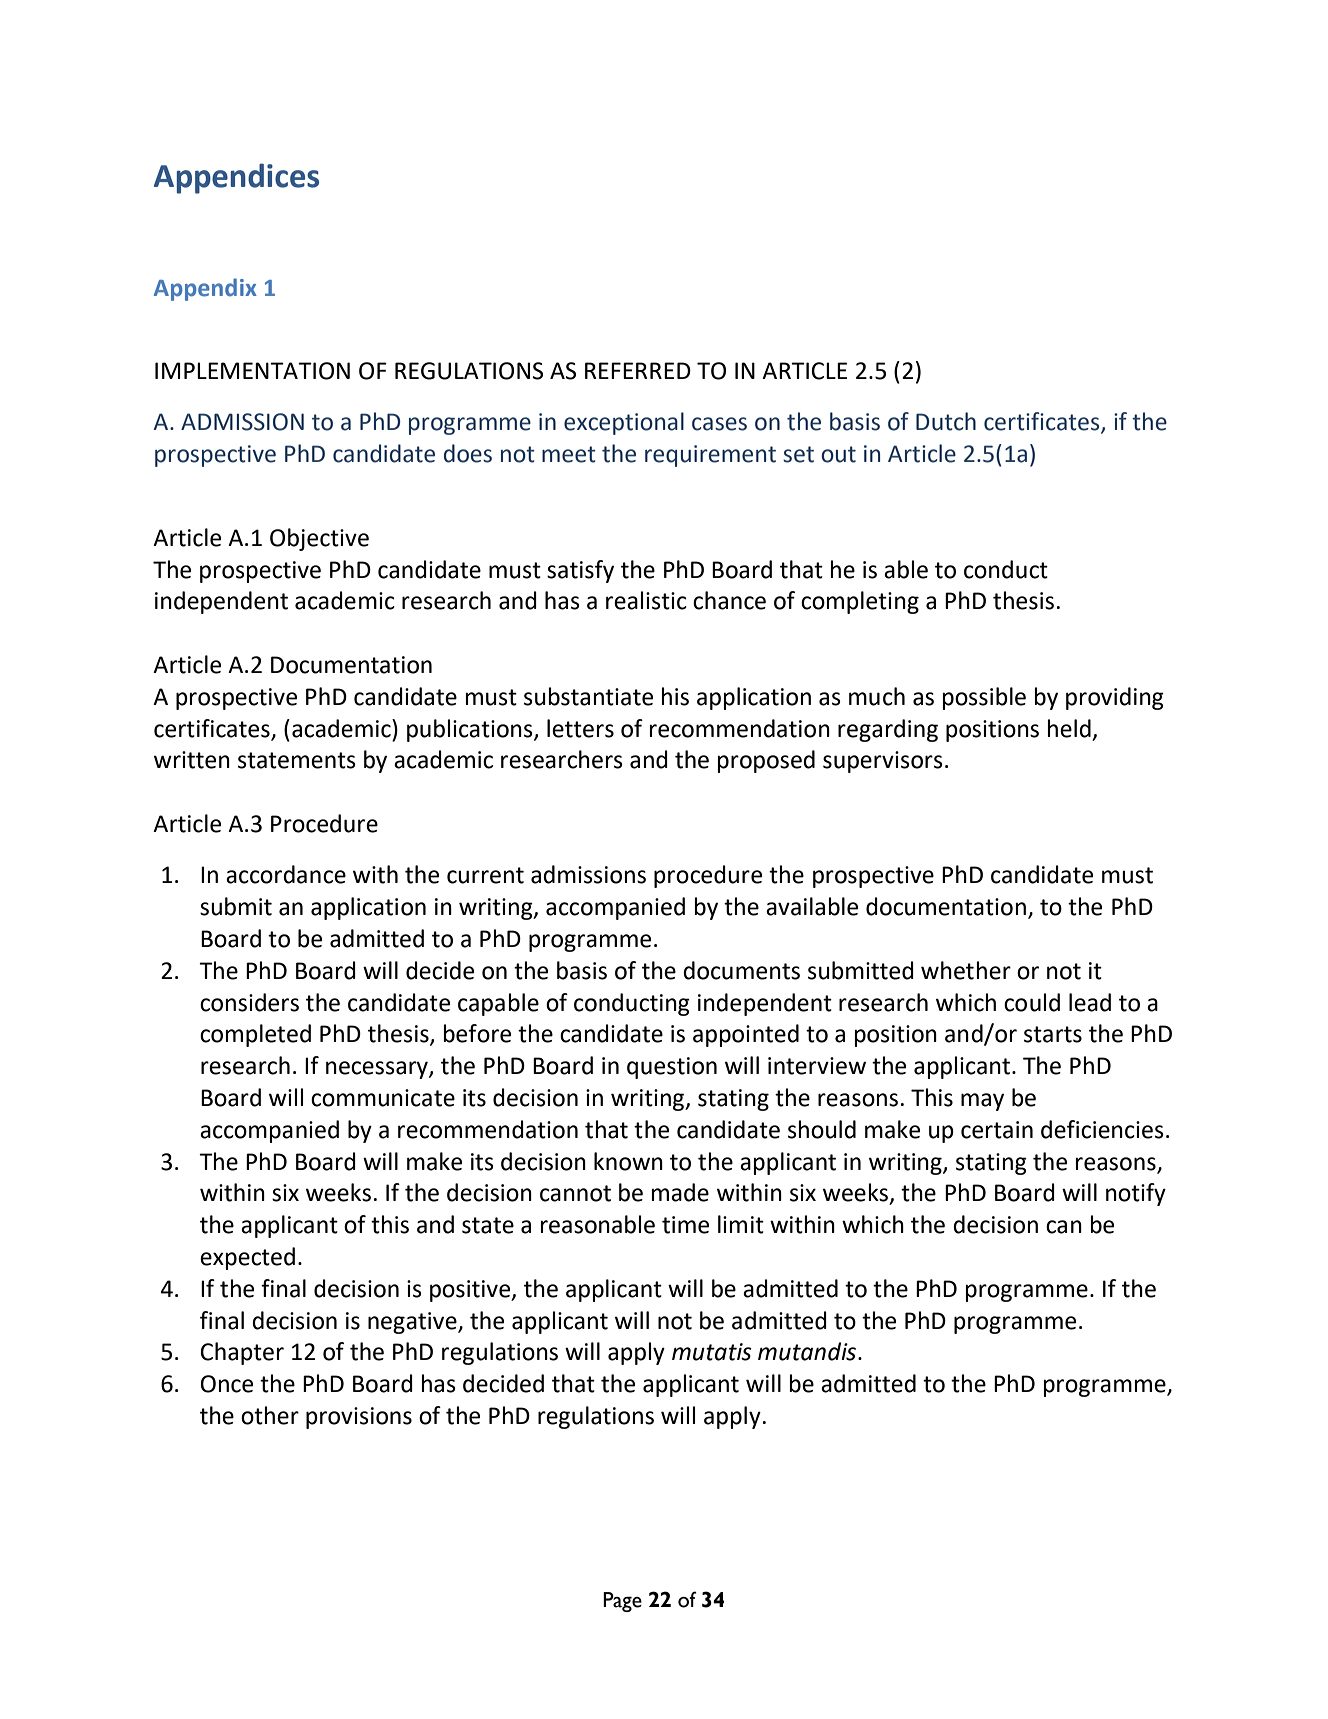  What do you see at coordinates (236, 178) in the page?
I see `Appendices` at bounding box center [236, 178].
